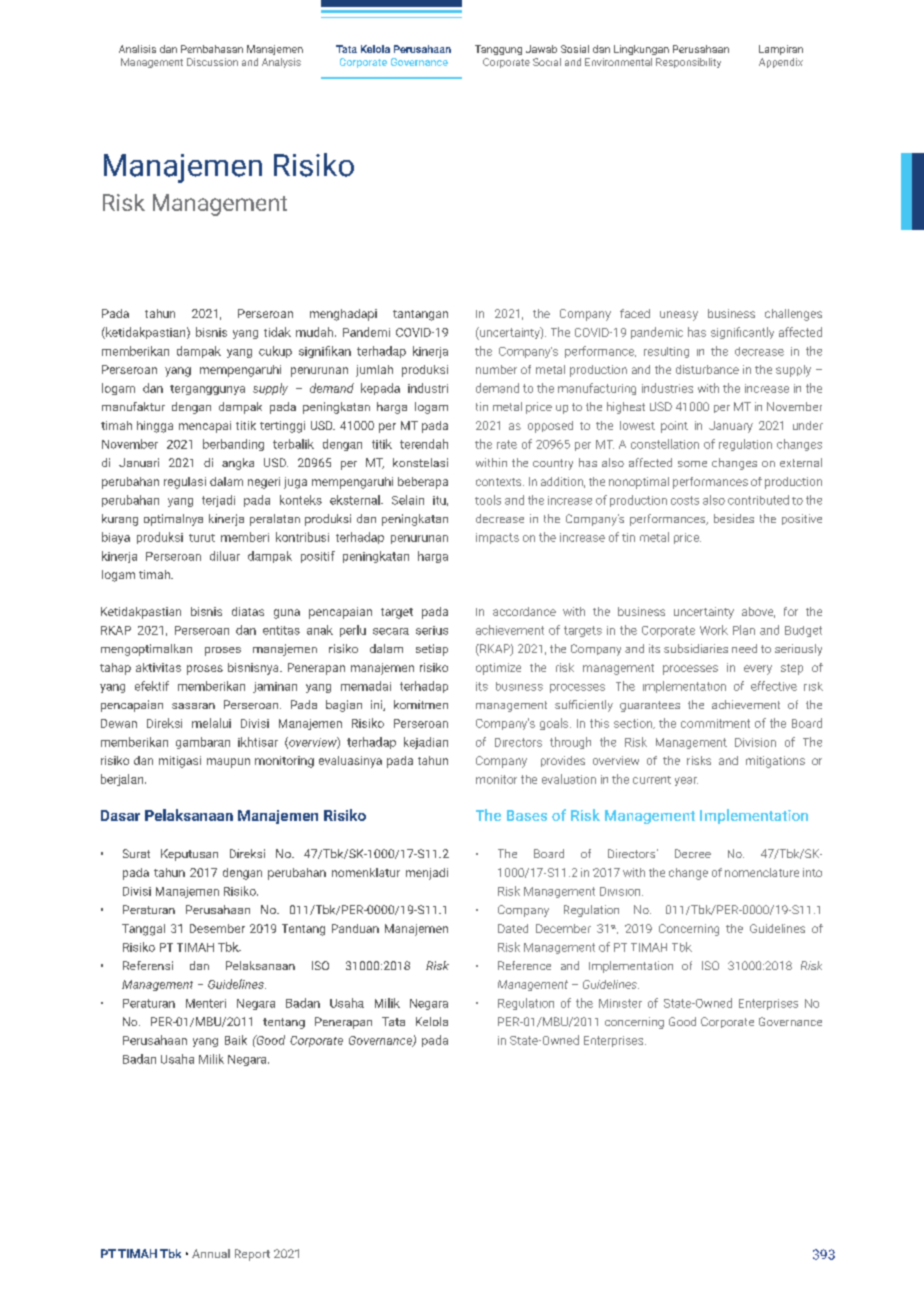  I want to click on Januari, so click(139, 462).
